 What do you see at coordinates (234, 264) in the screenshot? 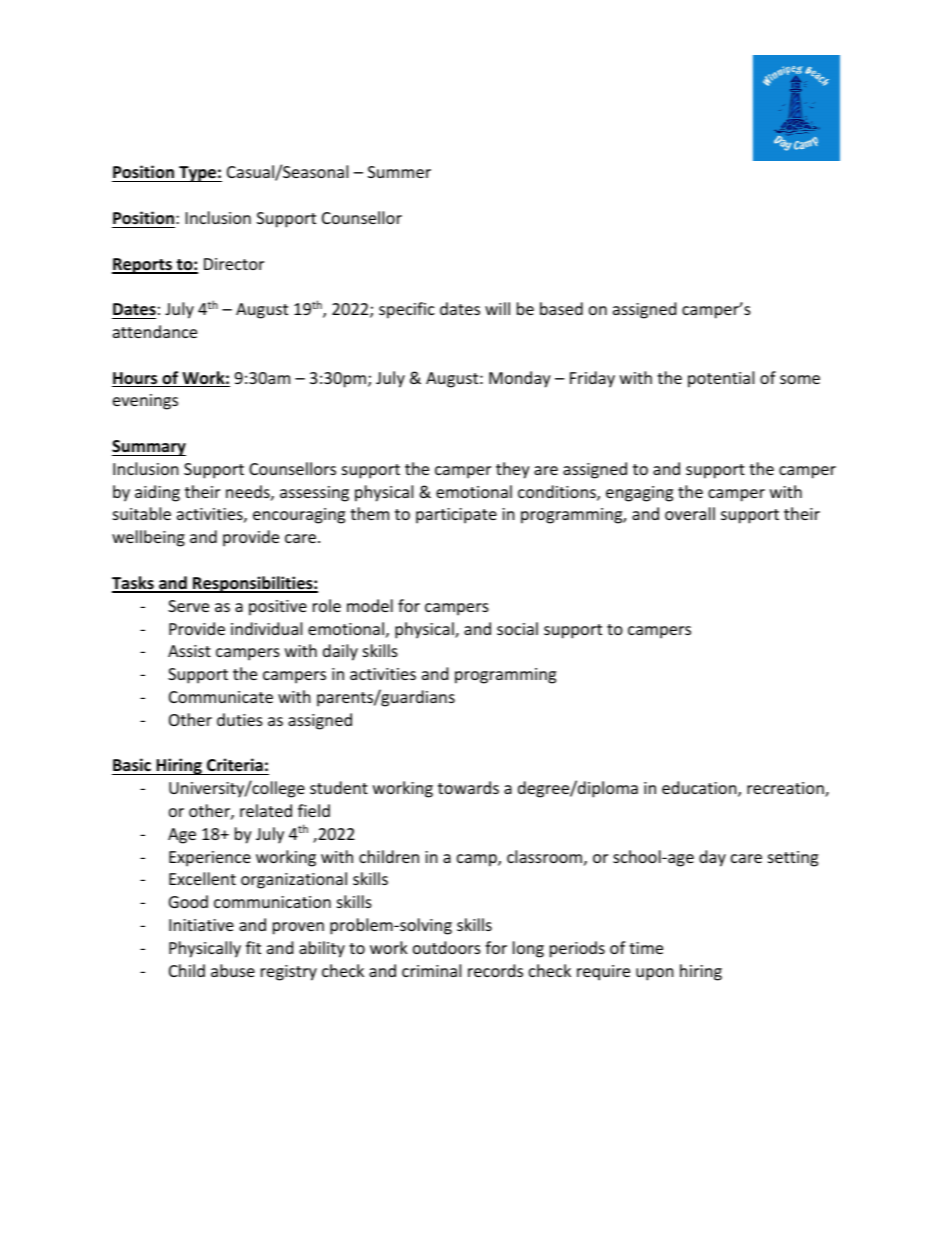
I see `Director` at bounding box center [234, 264].
